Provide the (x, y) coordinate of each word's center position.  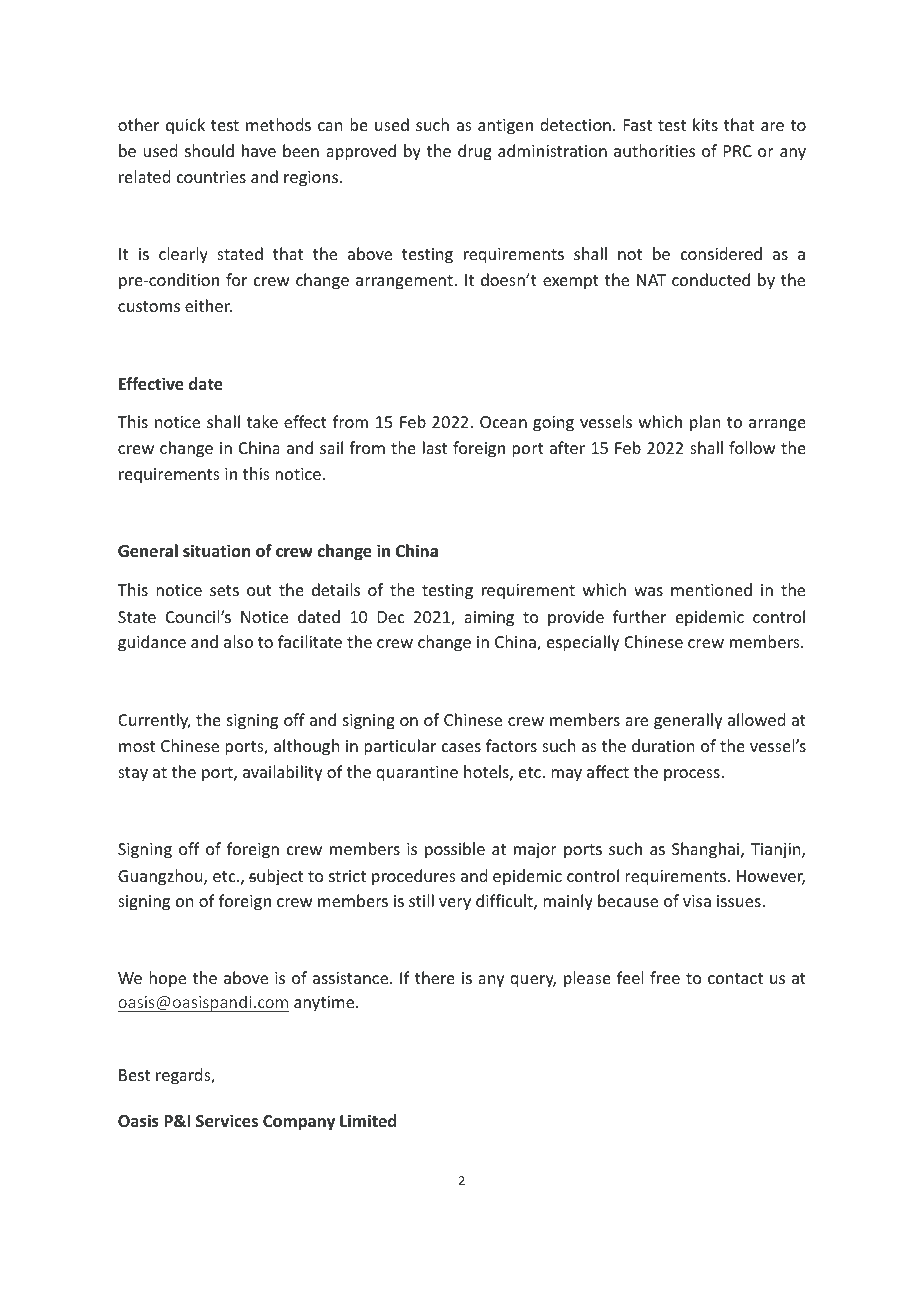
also (238, 641)
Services (227, 1121)
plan (705, 423)
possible (455, 850)
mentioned (711, 589)
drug (475, 152)
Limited (368, 1120)
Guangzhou (161, 877)
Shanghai (707, 850)
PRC (738, 151)
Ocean (503, 422)
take (262, 421)
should (209, 150)
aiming (489, 619)
